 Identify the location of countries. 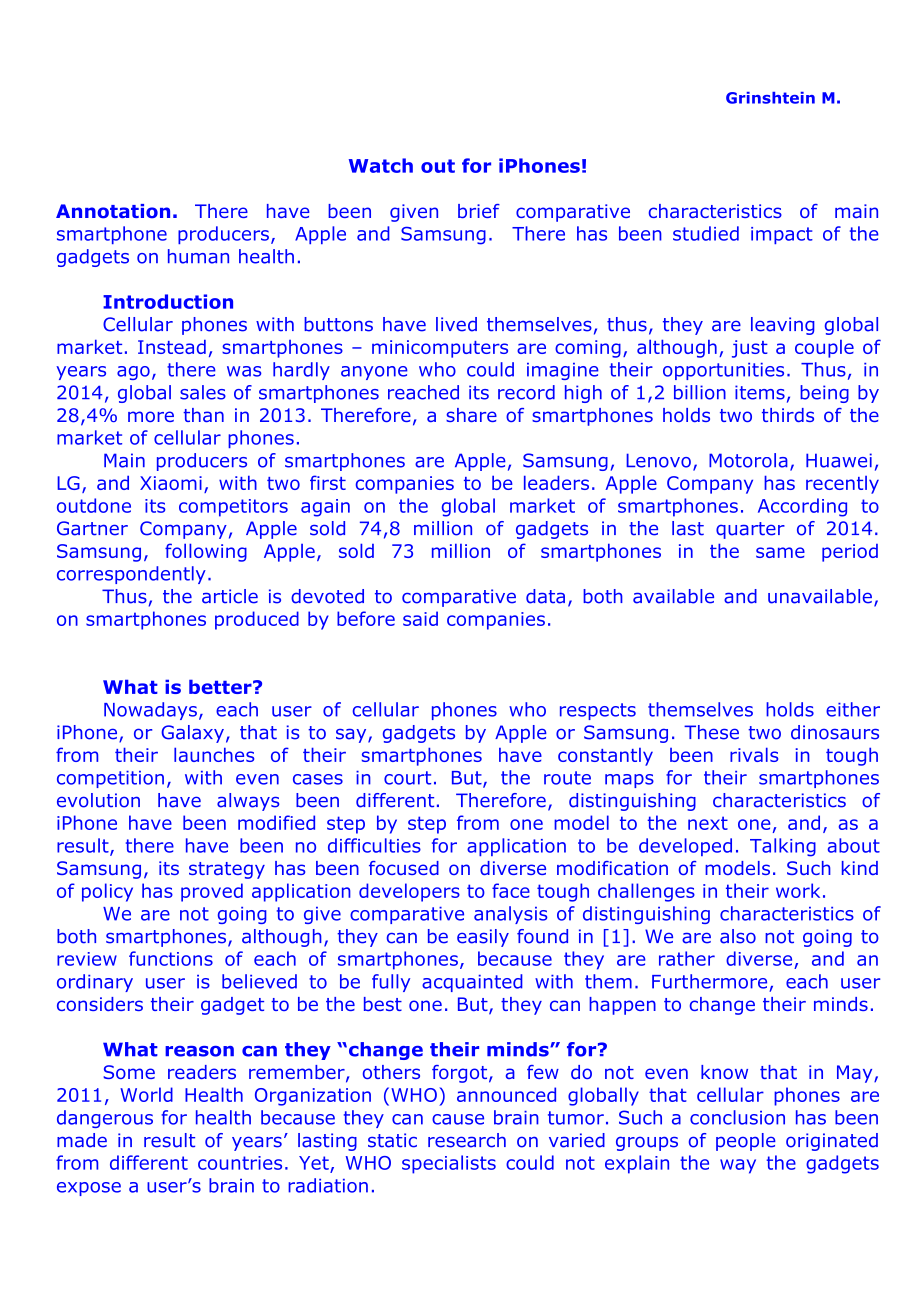
(240, 1163).
